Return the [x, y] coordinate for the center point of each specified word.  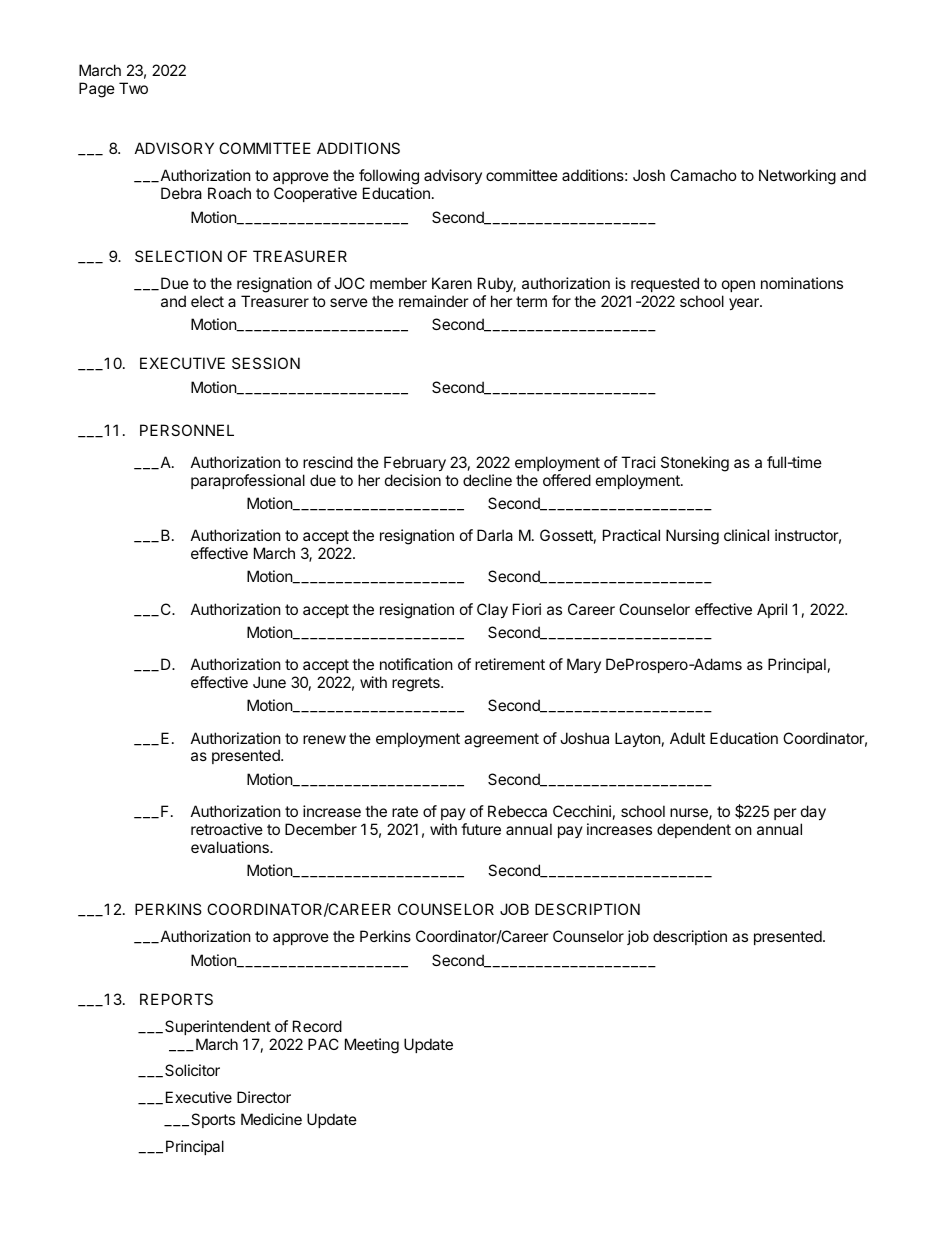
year [745, 304]
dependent [694, 830]
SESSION [266, 363]
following [389, 178]
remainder [434, 301]
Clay [492, 610]
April [772, 610]
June [269, 682]
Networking [797, 177]
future [481, 829]
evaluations [231, 847]
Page [97, 90]
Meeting [372, 1046]
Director [264, 1097]
